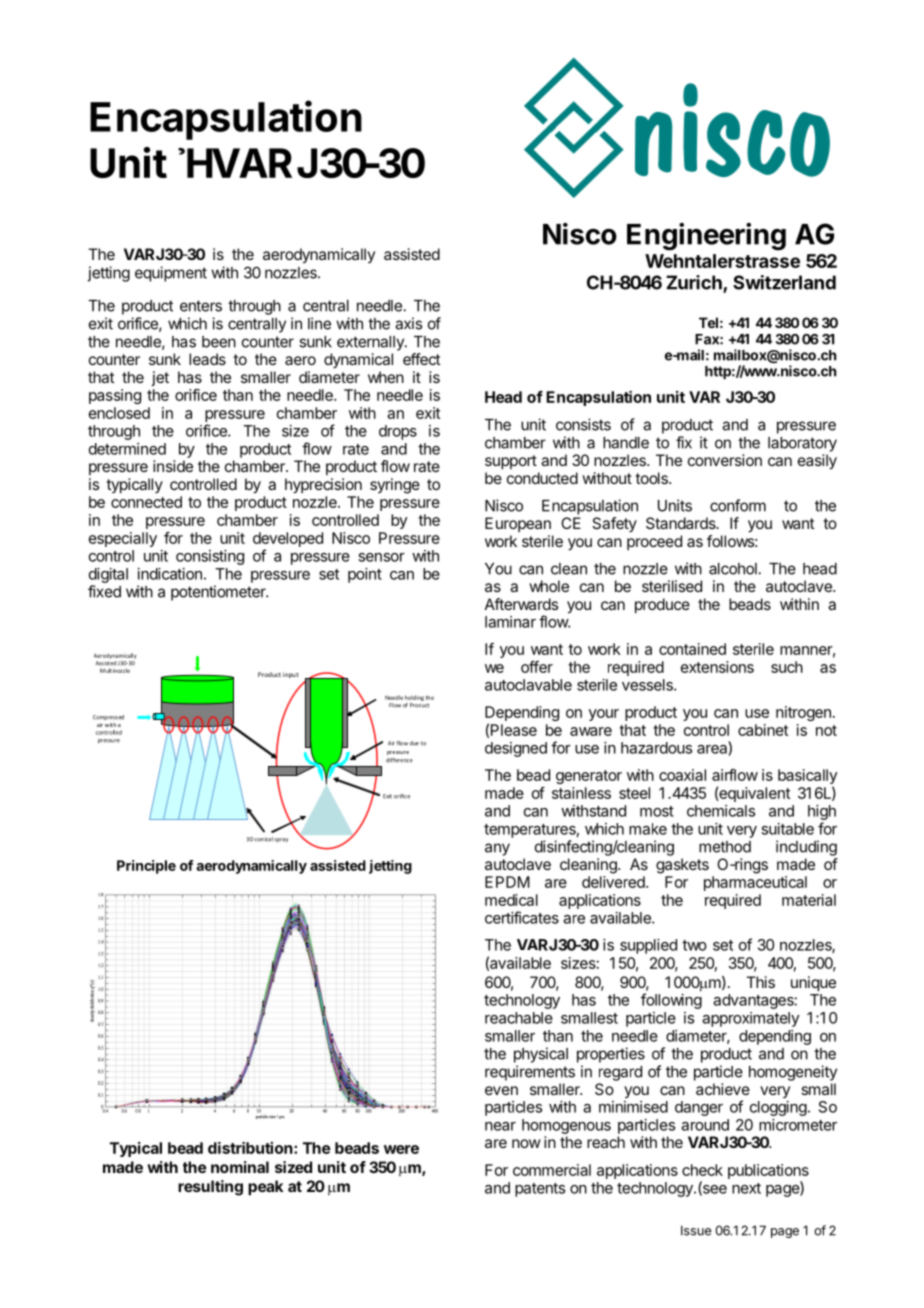  Describe the element at coordinates (171, 274) in the page. I see `equipment` at that location.
